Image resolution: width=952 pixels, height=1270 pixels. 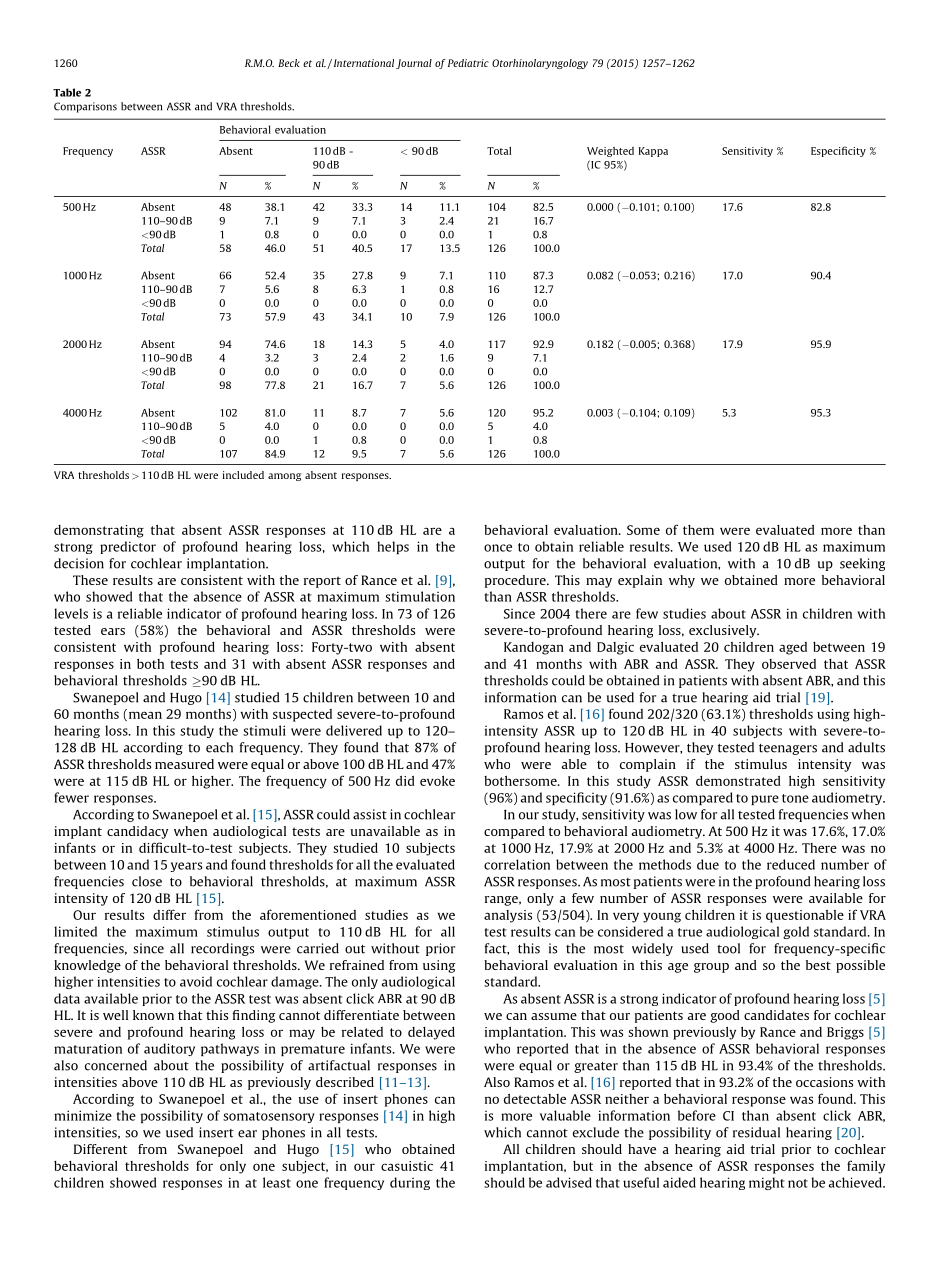 I want to click on stimulation, so click(x=420, y=596).
